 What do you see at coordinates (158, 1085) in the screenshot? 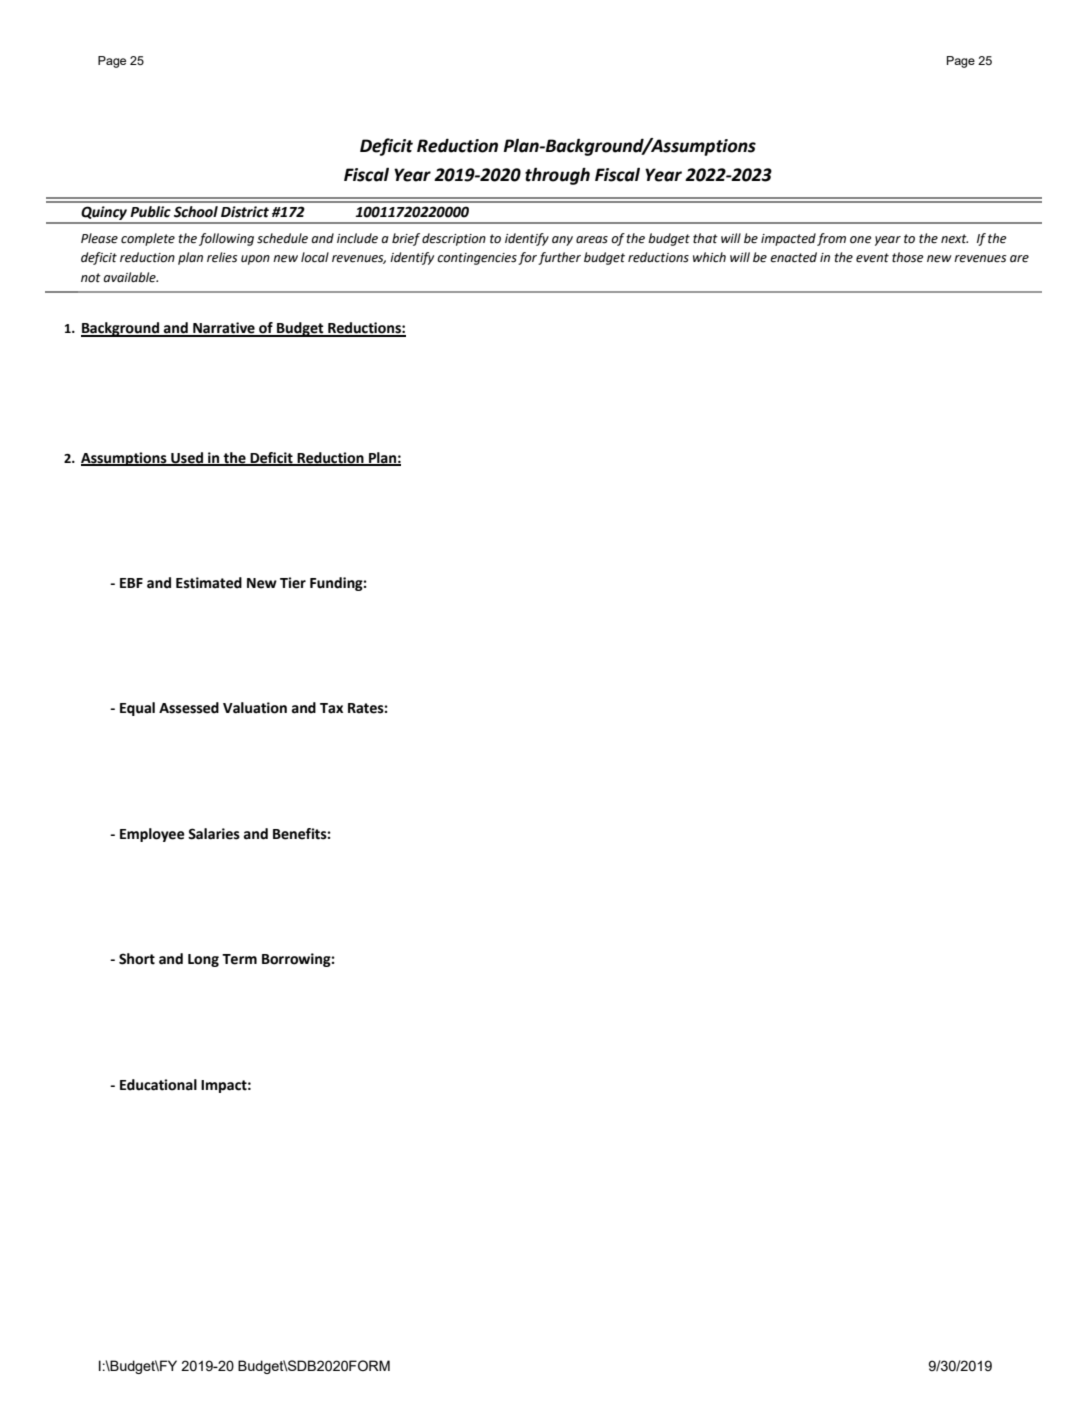
I see `Educational` at bounding box center [158, 1085].
